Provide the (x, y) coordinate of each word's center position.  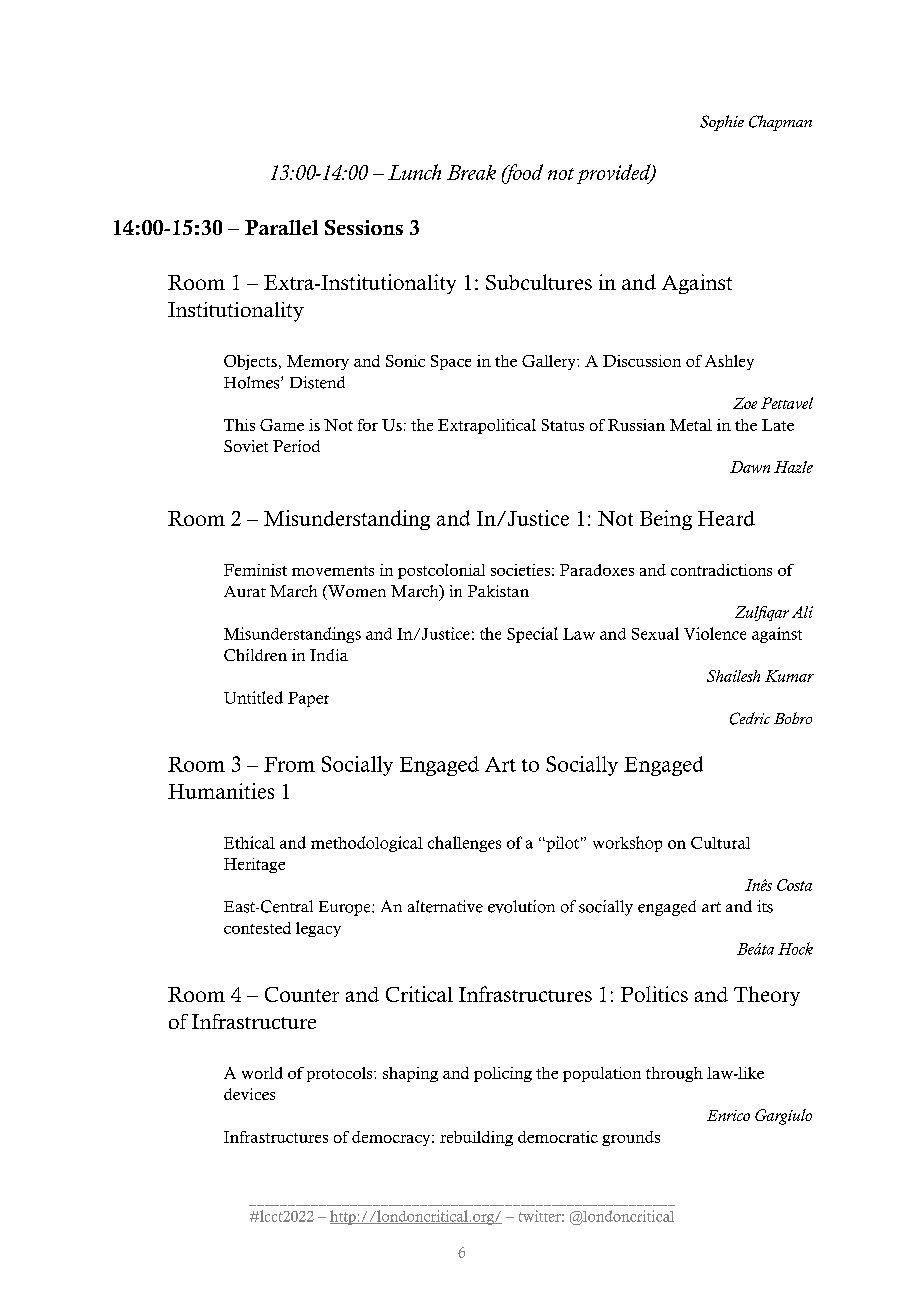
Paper (308, 699)
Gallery (550, 362)
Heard (726, 518)
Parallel (281, 227)
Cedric (750, 718)
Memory (318, 362)
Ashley (729, 362)
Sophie (722, 123)
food (522, 174)
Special (532, 635)
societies (520, 570)
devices (249, 1094)
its (765, 906)
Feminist (255, 570)
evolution (521, 906)
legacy (318, 929)
